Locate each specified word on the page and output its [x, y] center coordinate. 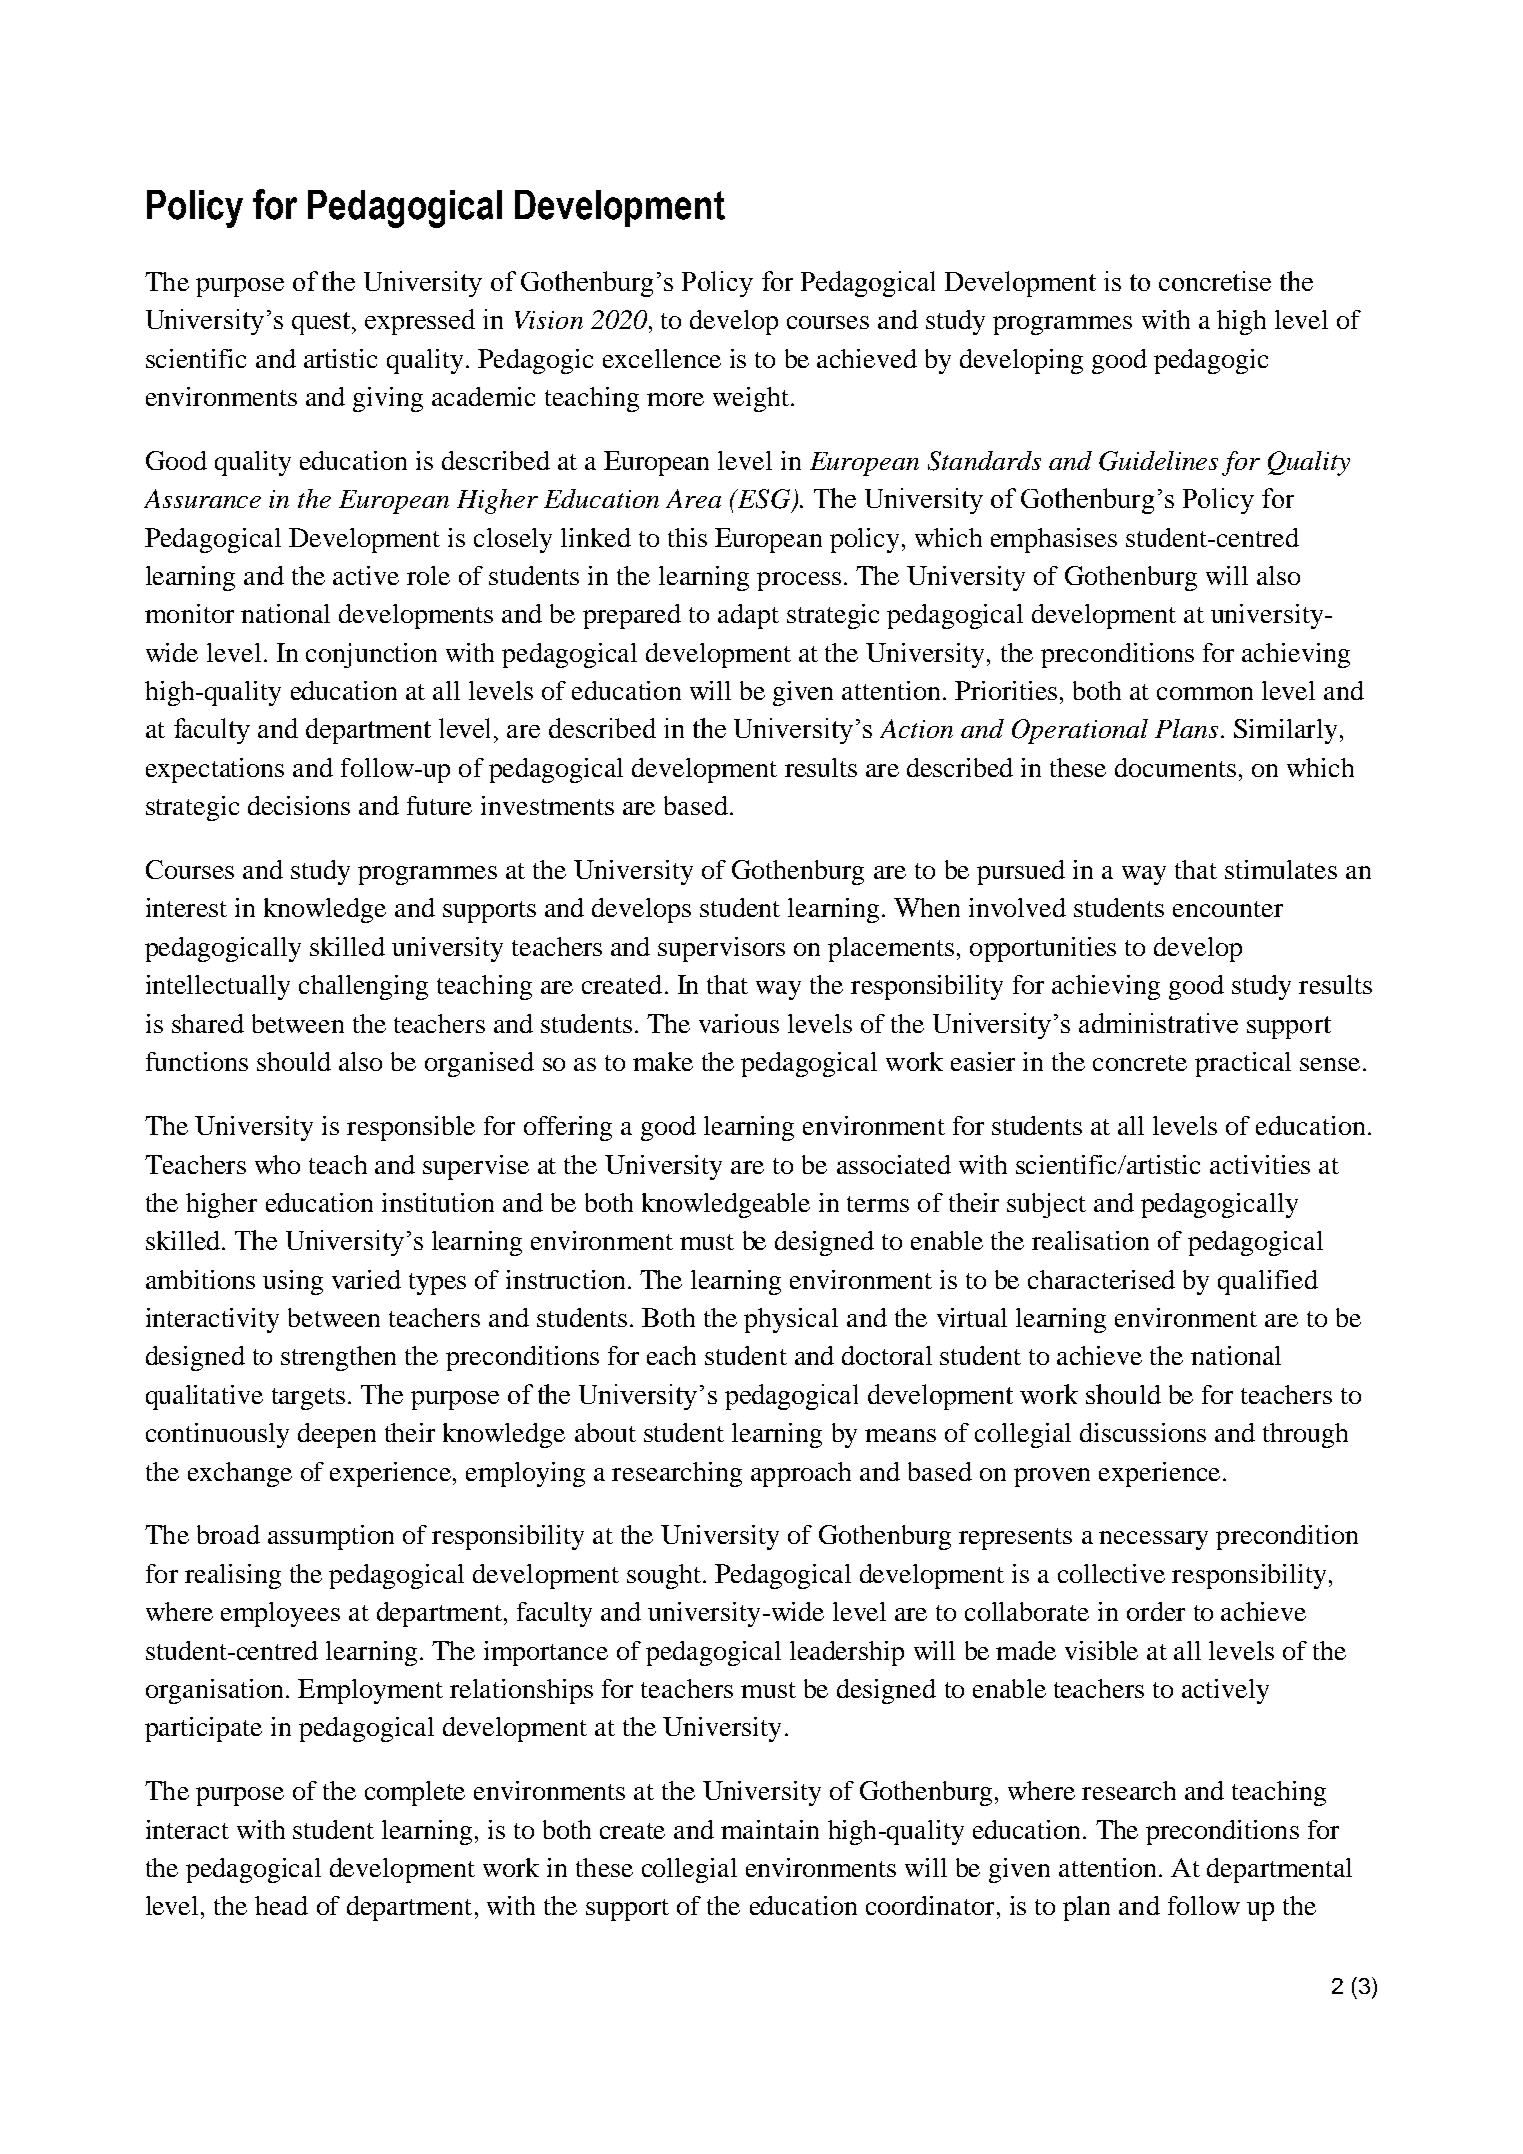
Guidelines [1158, 461]
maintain [770, 1829]
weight [751, 399]
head [281, 1905]
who [277, 1164]
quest [322, 323]
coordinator [930, 1905]
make [663, 1061]
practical [1243, 1064]
